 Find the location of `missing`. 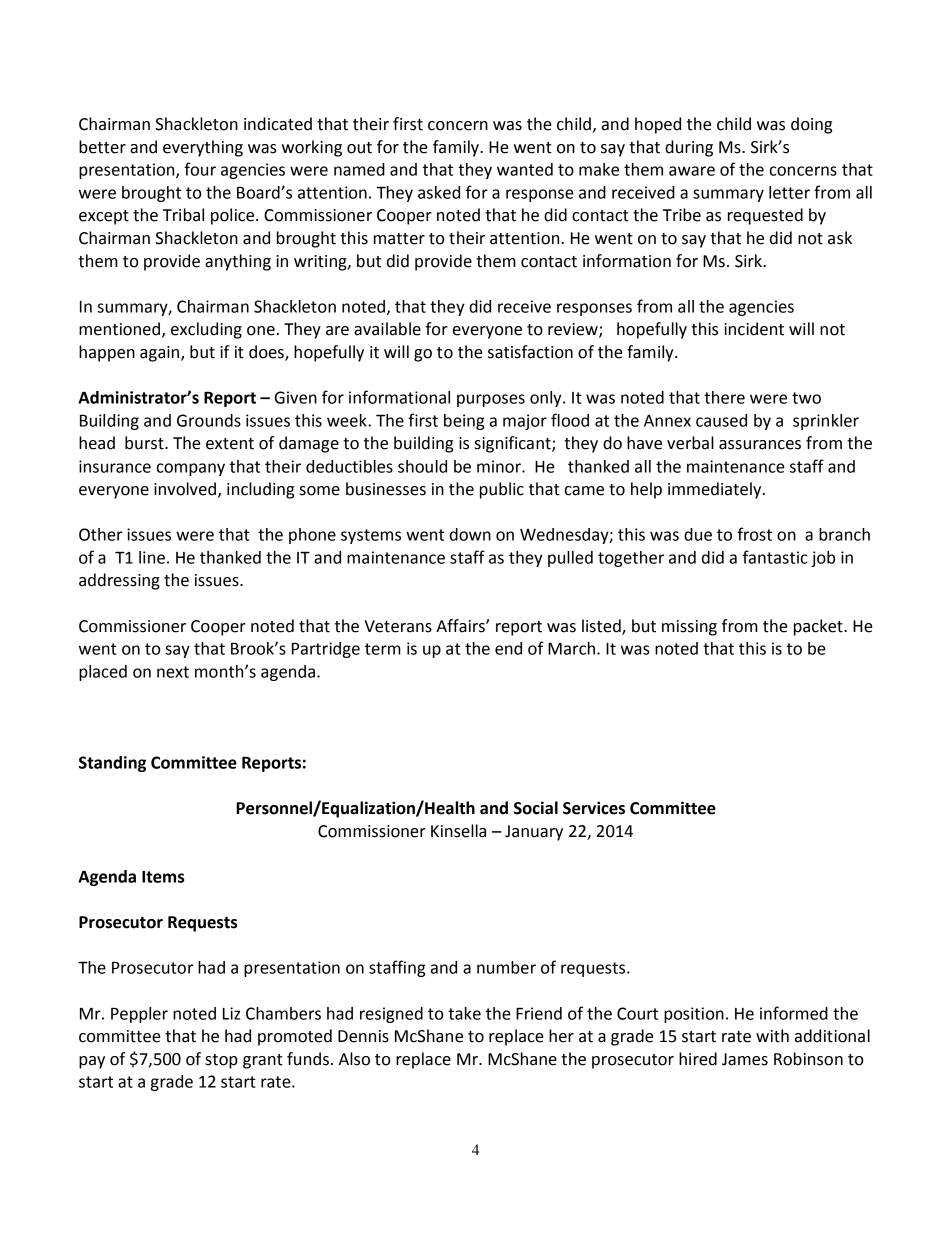

missing is located at coordinates (689, 628).
